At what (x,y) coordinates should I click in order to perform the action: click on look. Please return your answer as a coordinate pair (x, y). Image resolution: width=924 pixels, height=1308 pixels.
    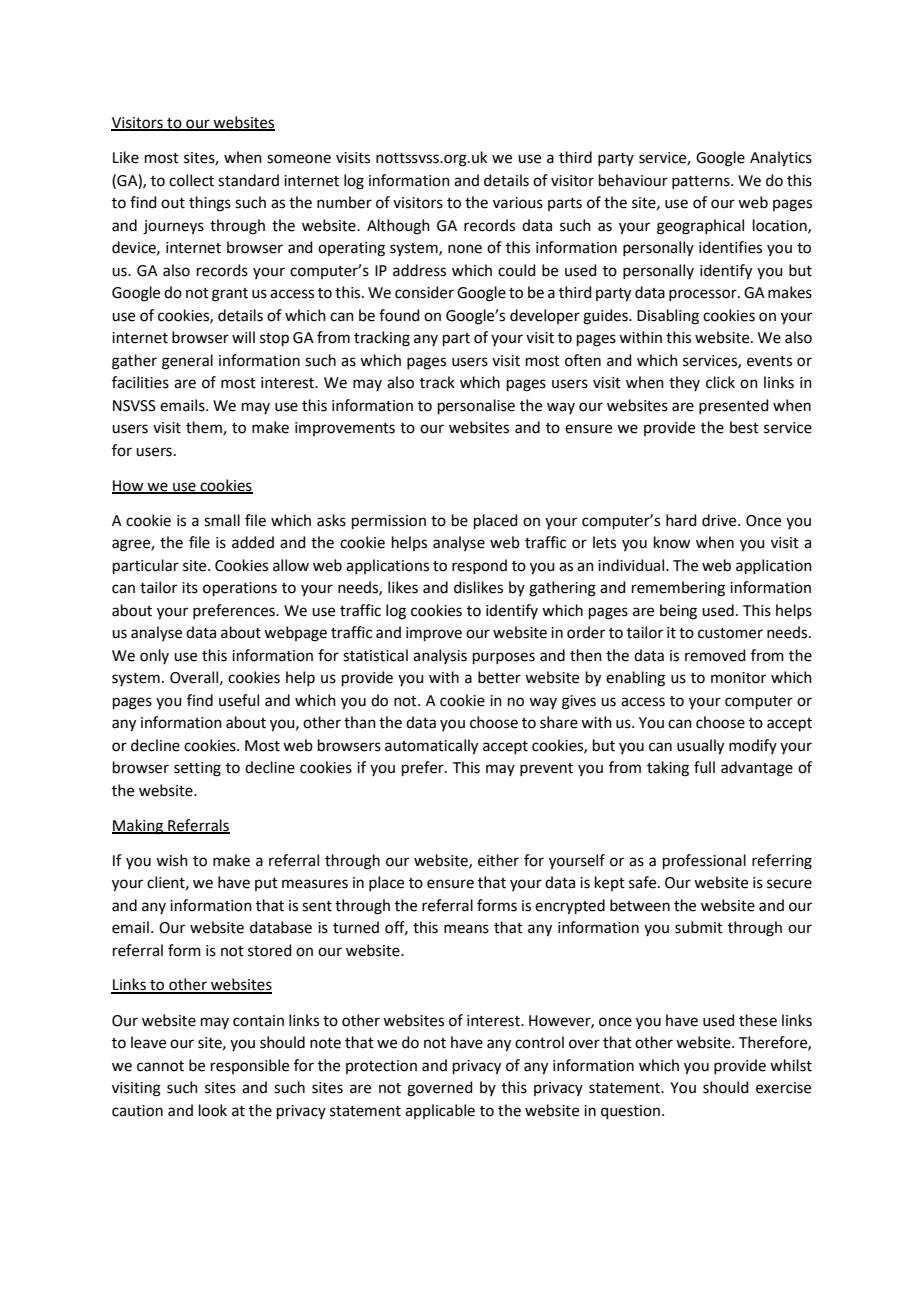
    Looking at the image, I should click on (213, 1110).
